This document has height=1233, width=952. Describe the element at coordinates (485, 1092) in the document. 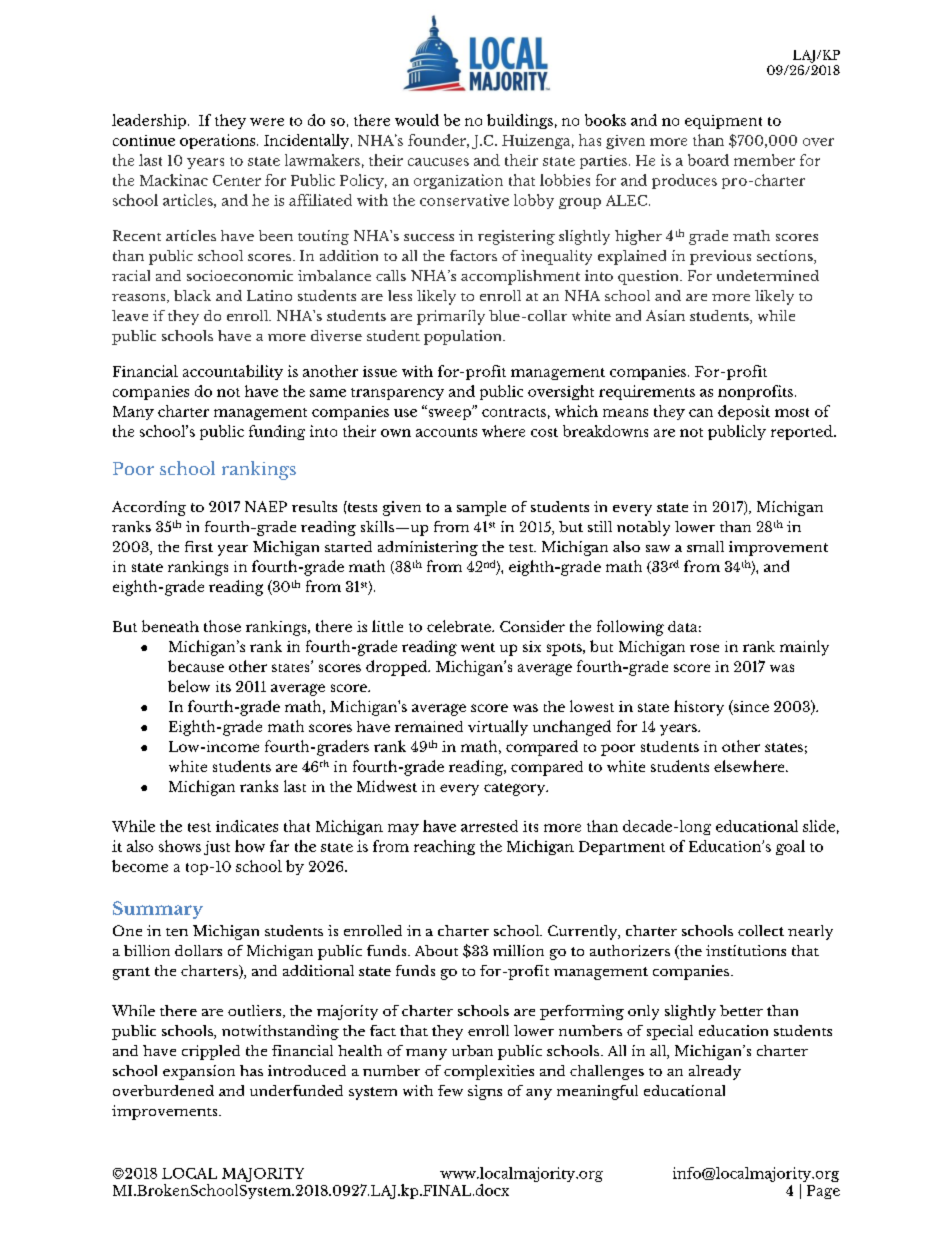

I see `signs` at that location.
